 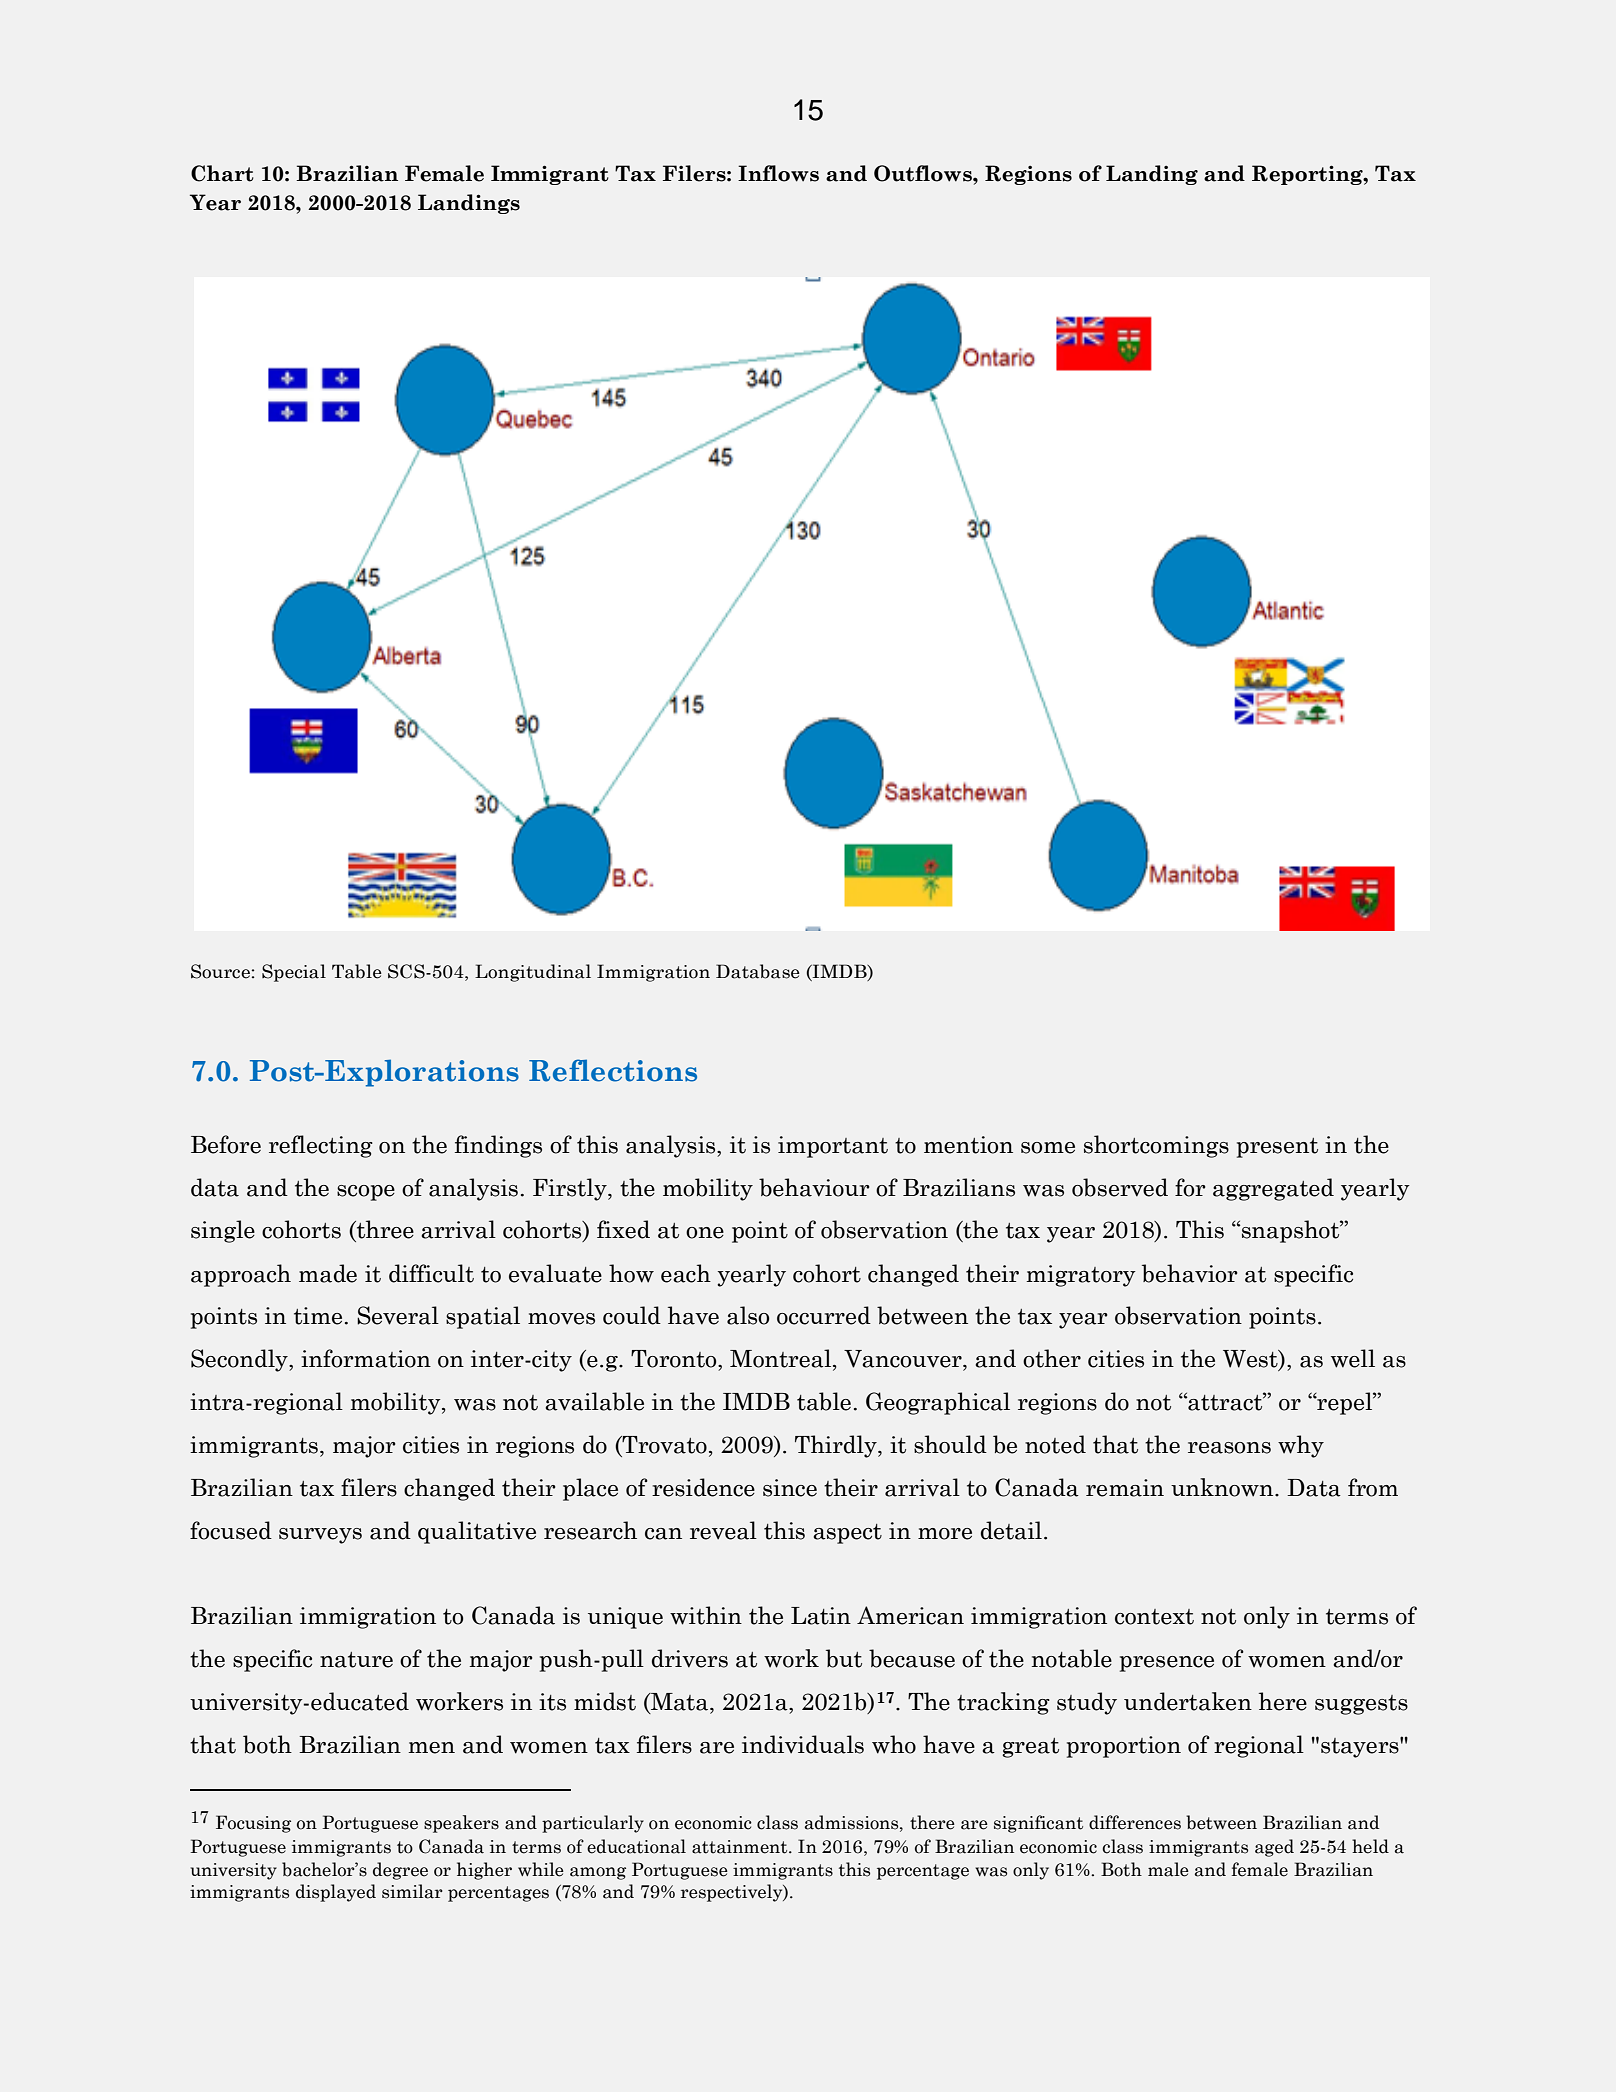 What do you see at coordinates (924, 173) in the image?
I see `Outflows` at bounding box center [924, 173].
